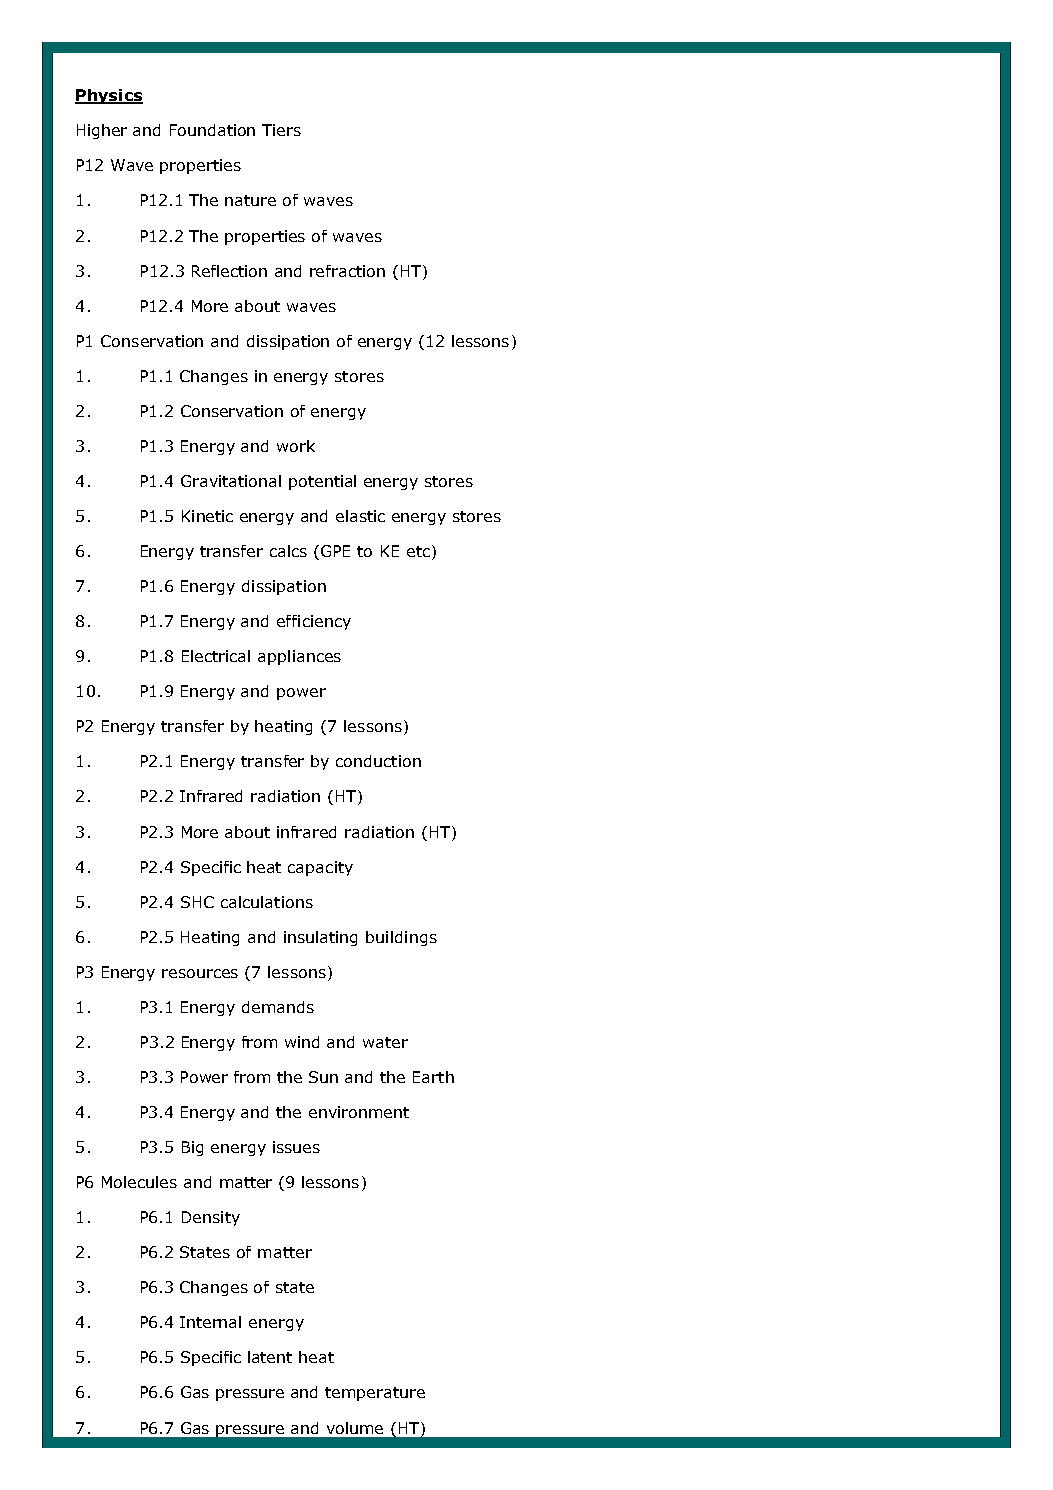  Describe the element at coordinates (299, 657) in the screenshot. I see `appliances` at that location.
